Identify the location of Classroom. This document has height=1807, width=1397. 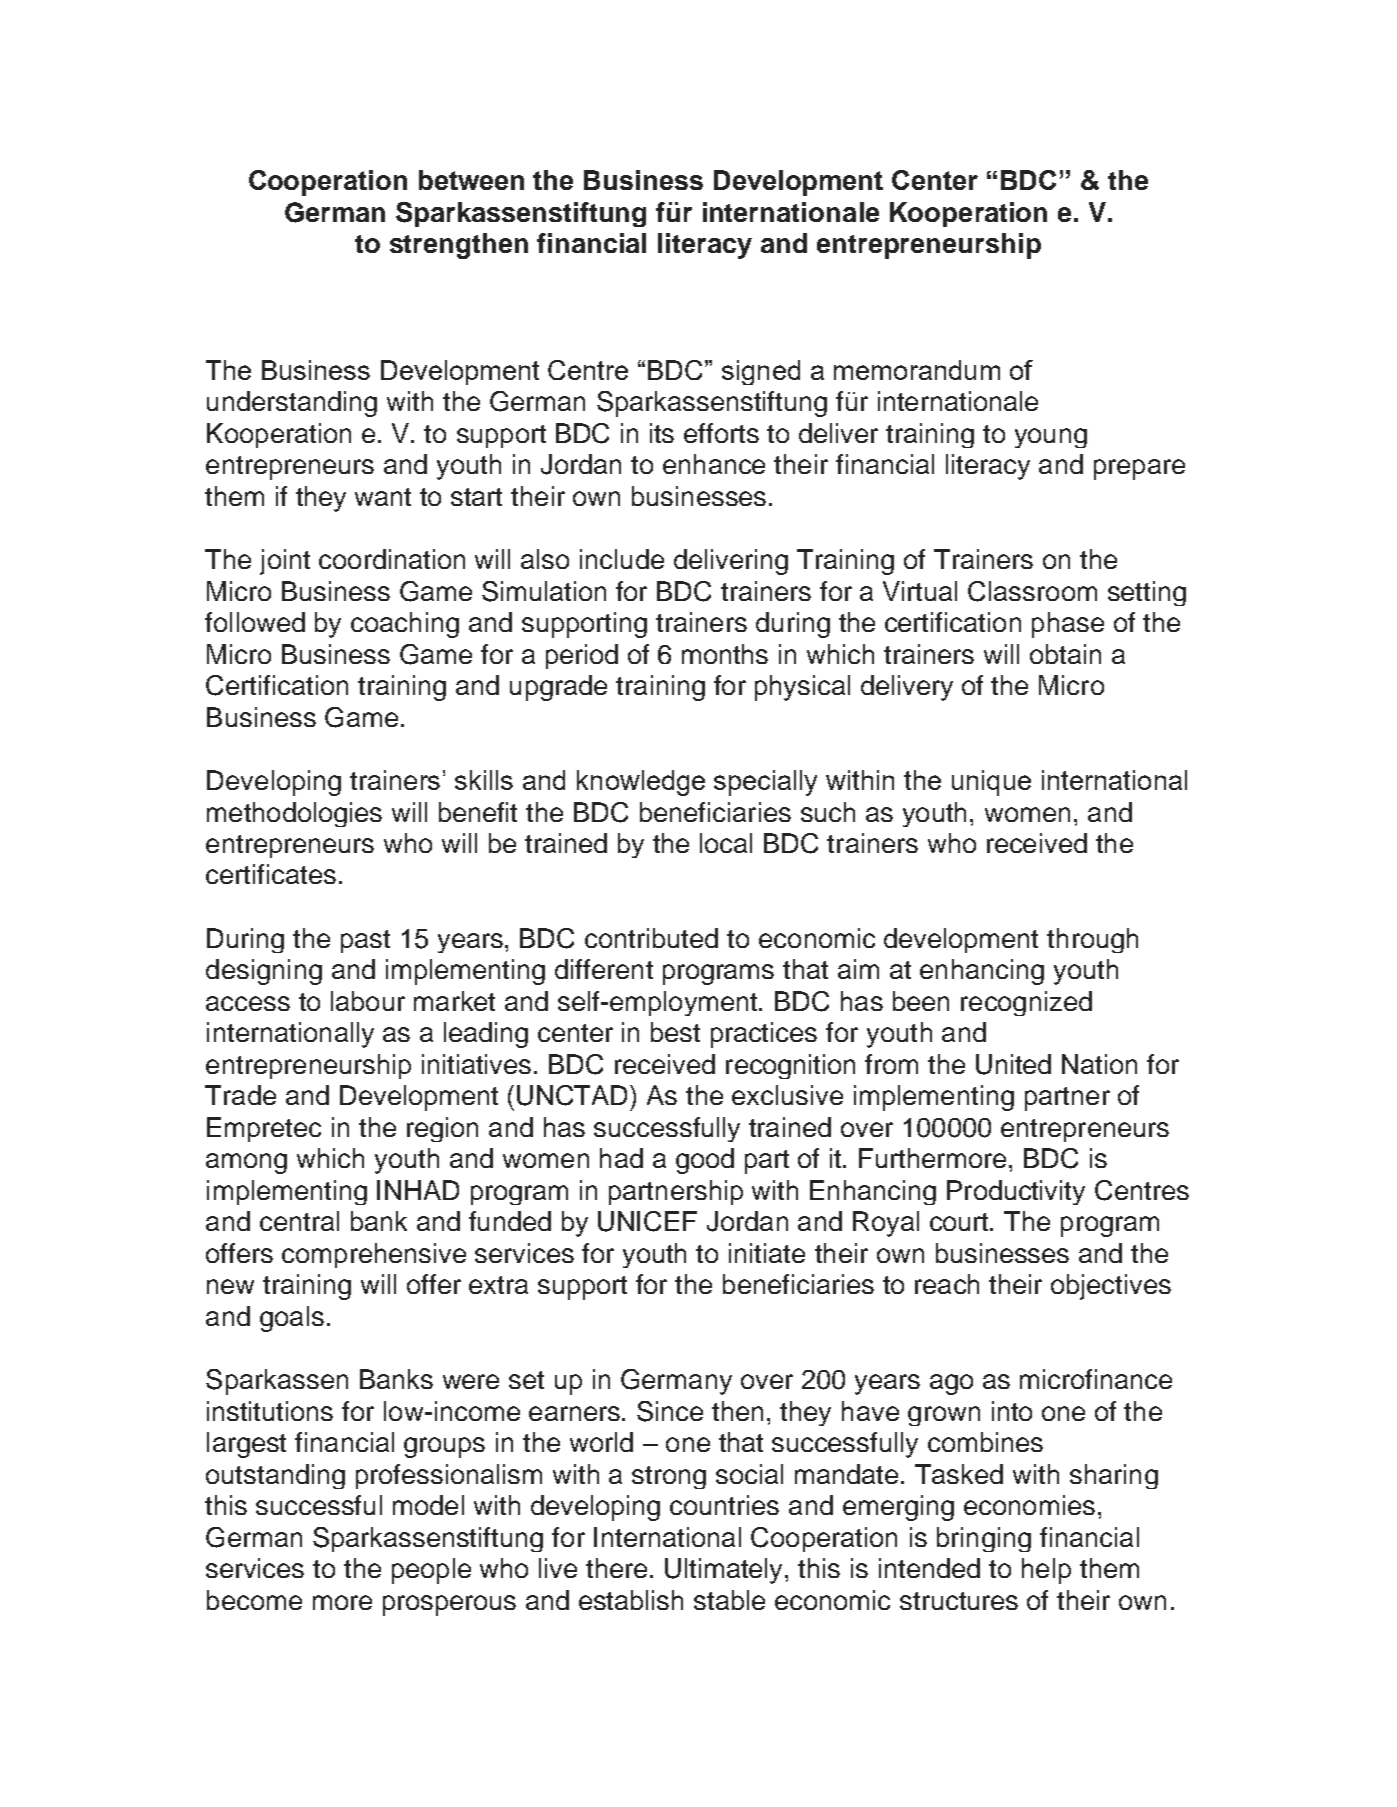
(1032, 591).
